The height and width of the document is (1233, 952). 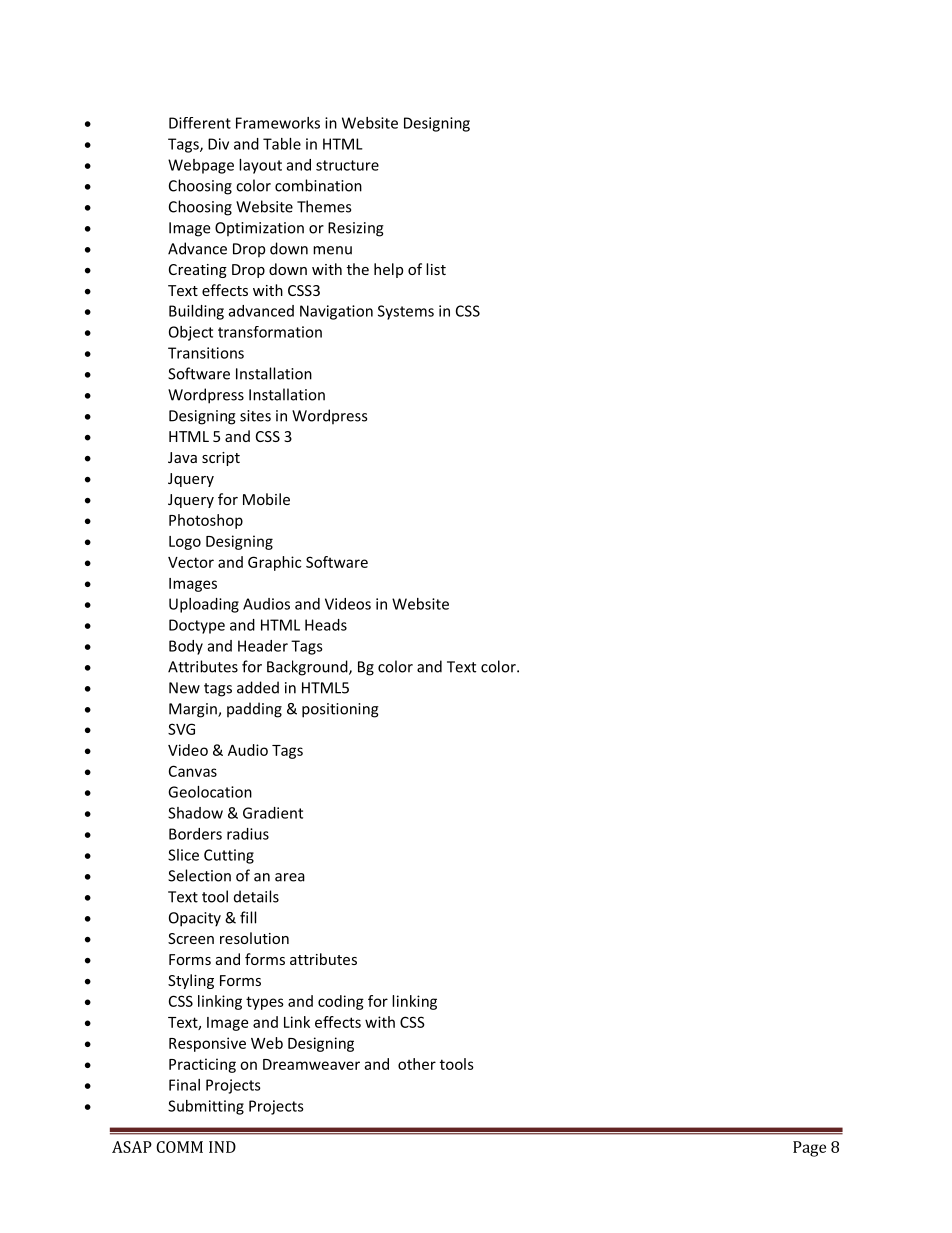 What do you see at coordinates (282, 144) in the document?
I see `Table` at bounding box center [282, 144].
